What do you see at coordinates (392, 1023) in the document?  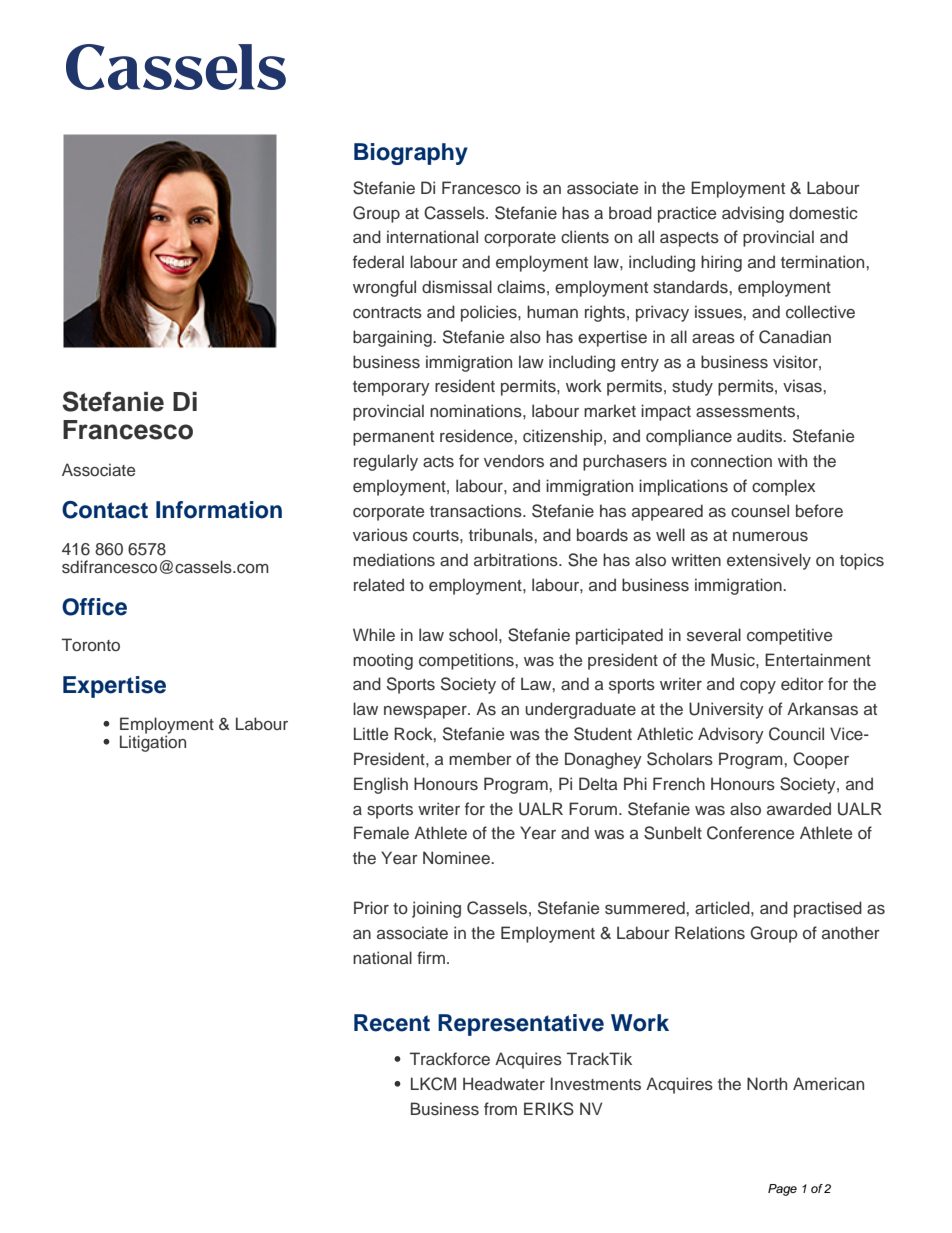 I see `Recent` at bounding box center [392, 1023].
